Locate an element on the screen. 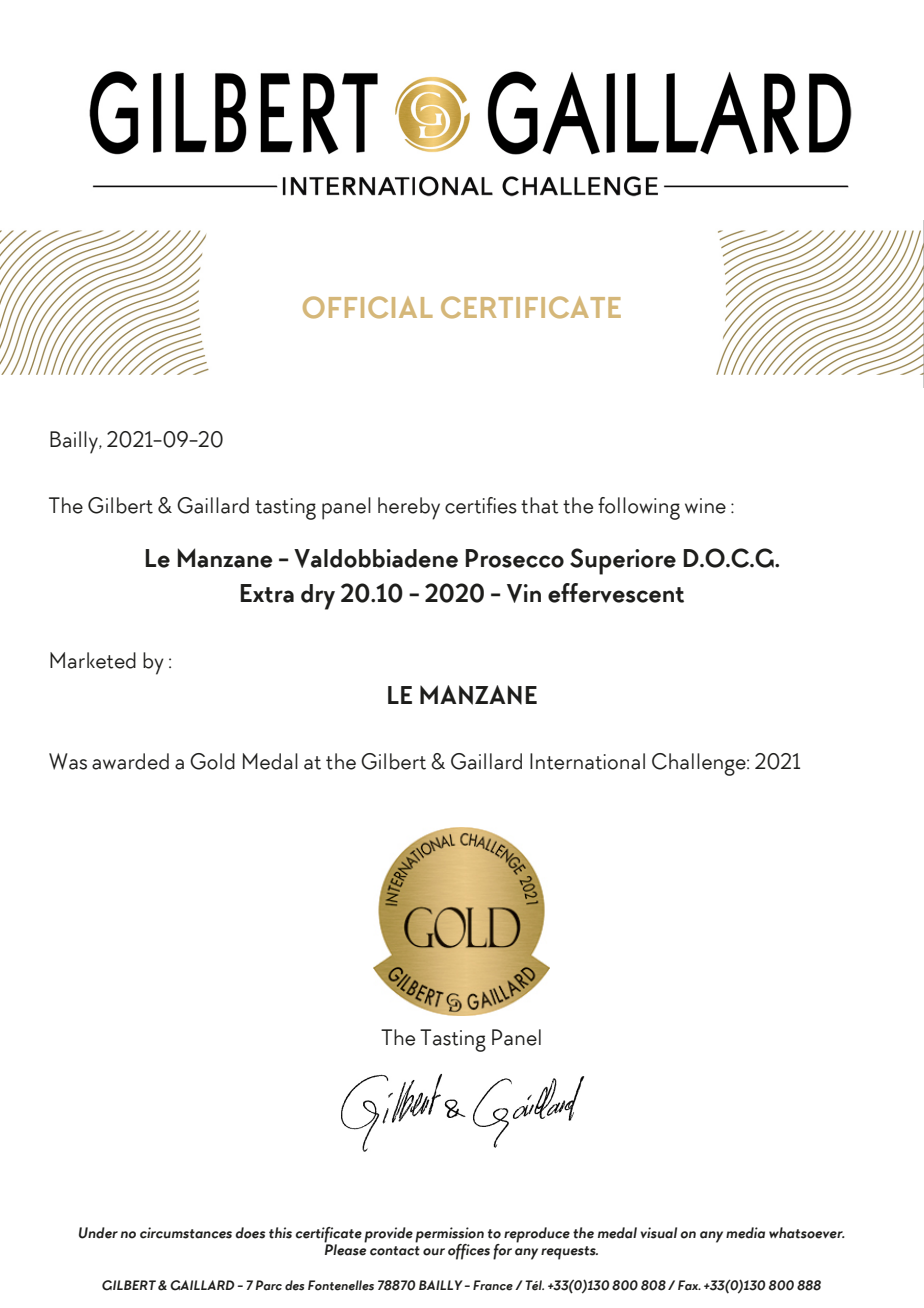  wine is located at coordinates (705, 506).
